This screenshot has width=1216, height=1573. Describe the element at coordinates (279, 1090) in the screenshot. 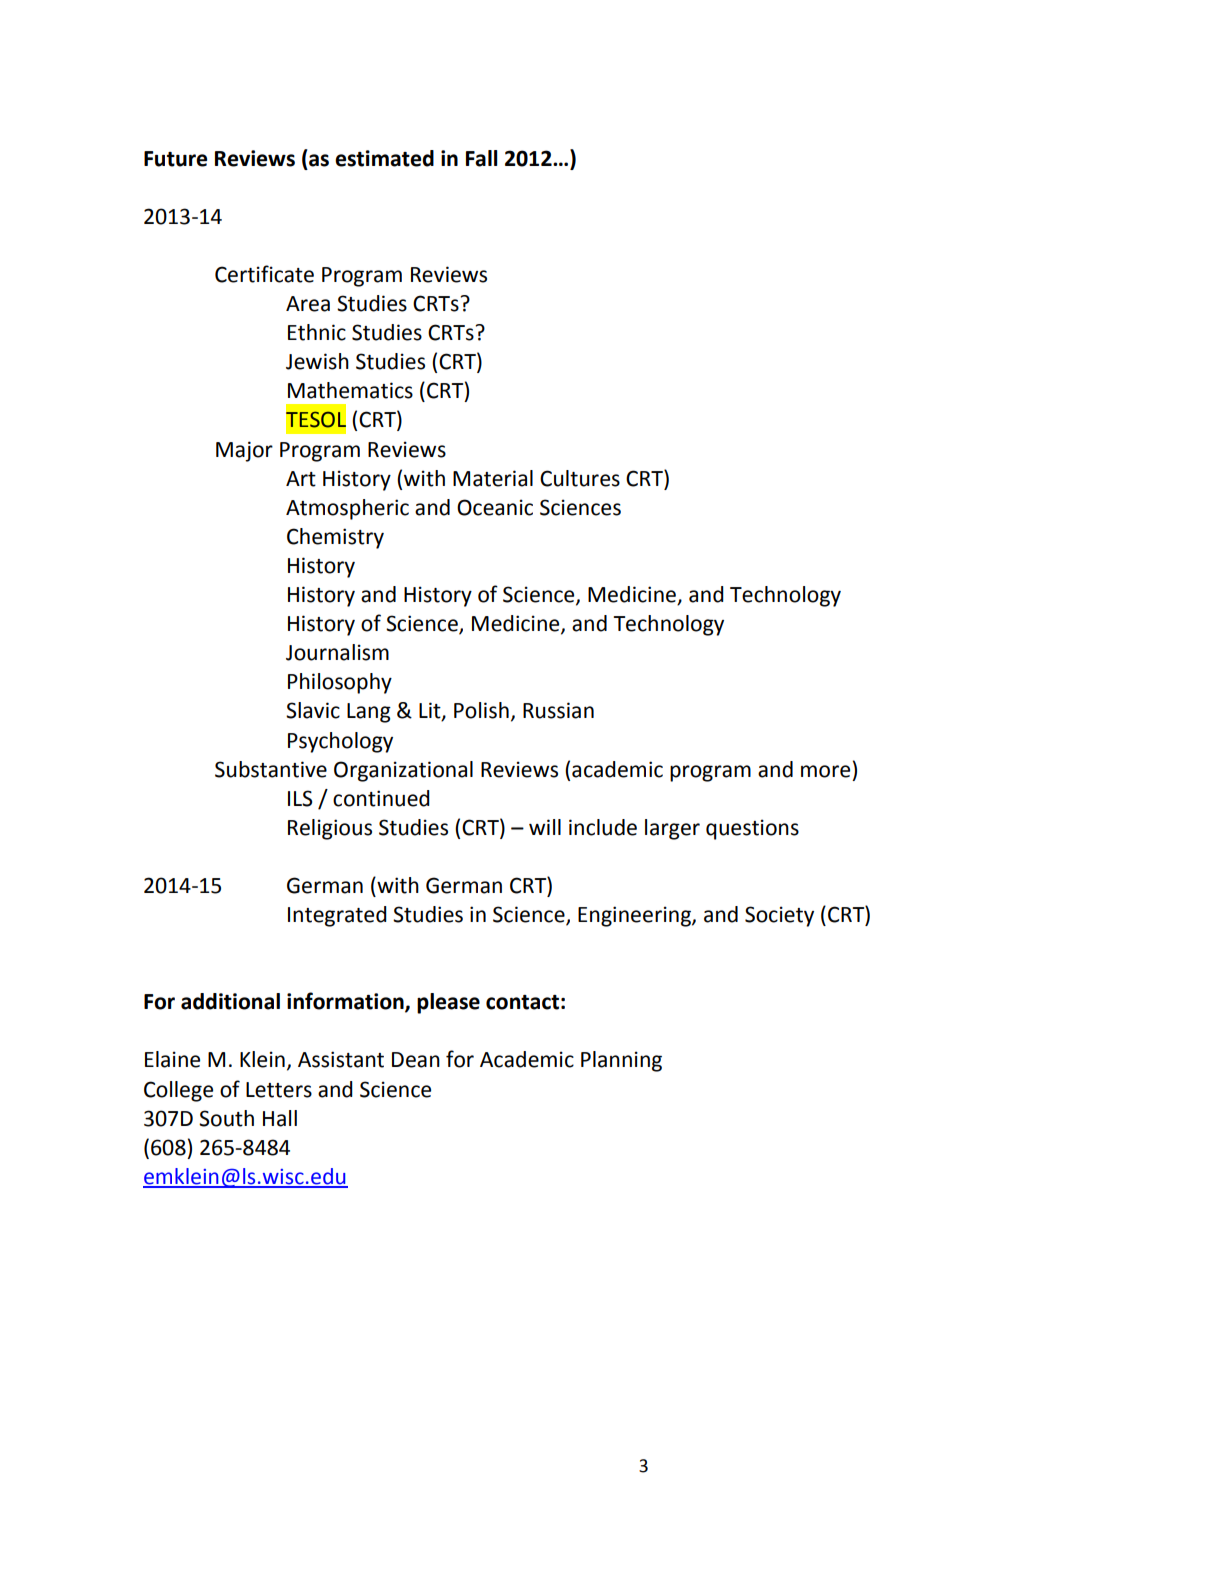

I see `Letters` at that location.
